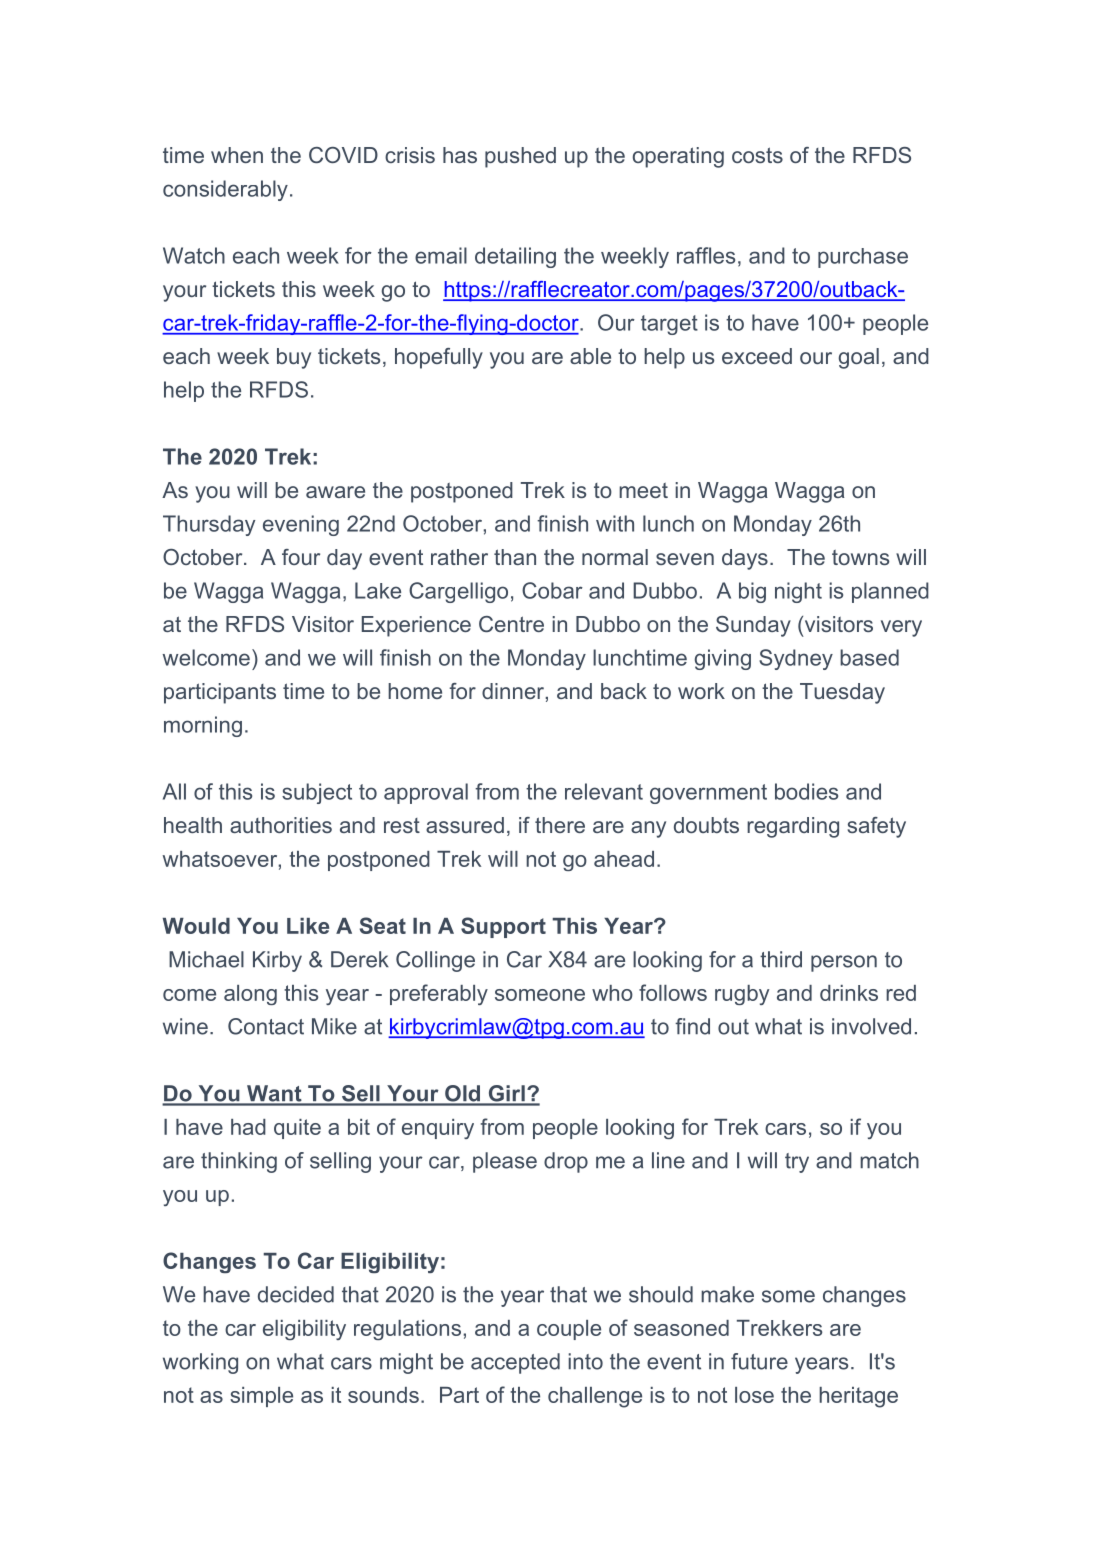 Image resolution: width=1108 pixels, height=1567 pixels. What do you see at coordinates (759, 1361) in the screenshot?
I see `future` at bounding box center [759, 1361].
